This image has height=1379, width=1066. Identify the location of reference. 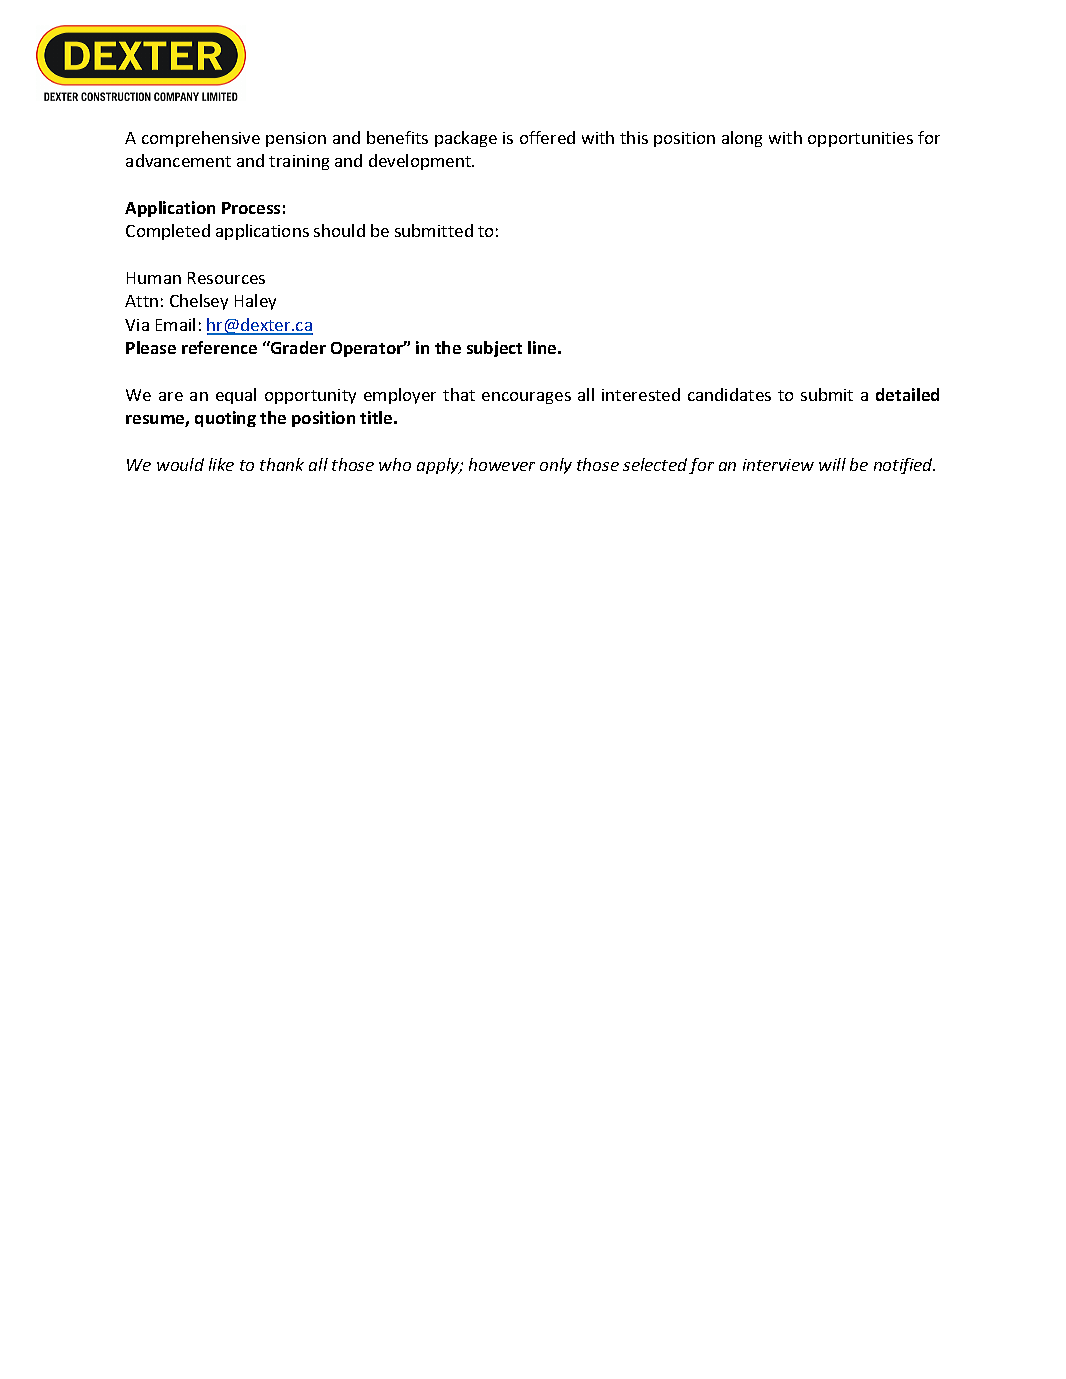
(219, 347).
